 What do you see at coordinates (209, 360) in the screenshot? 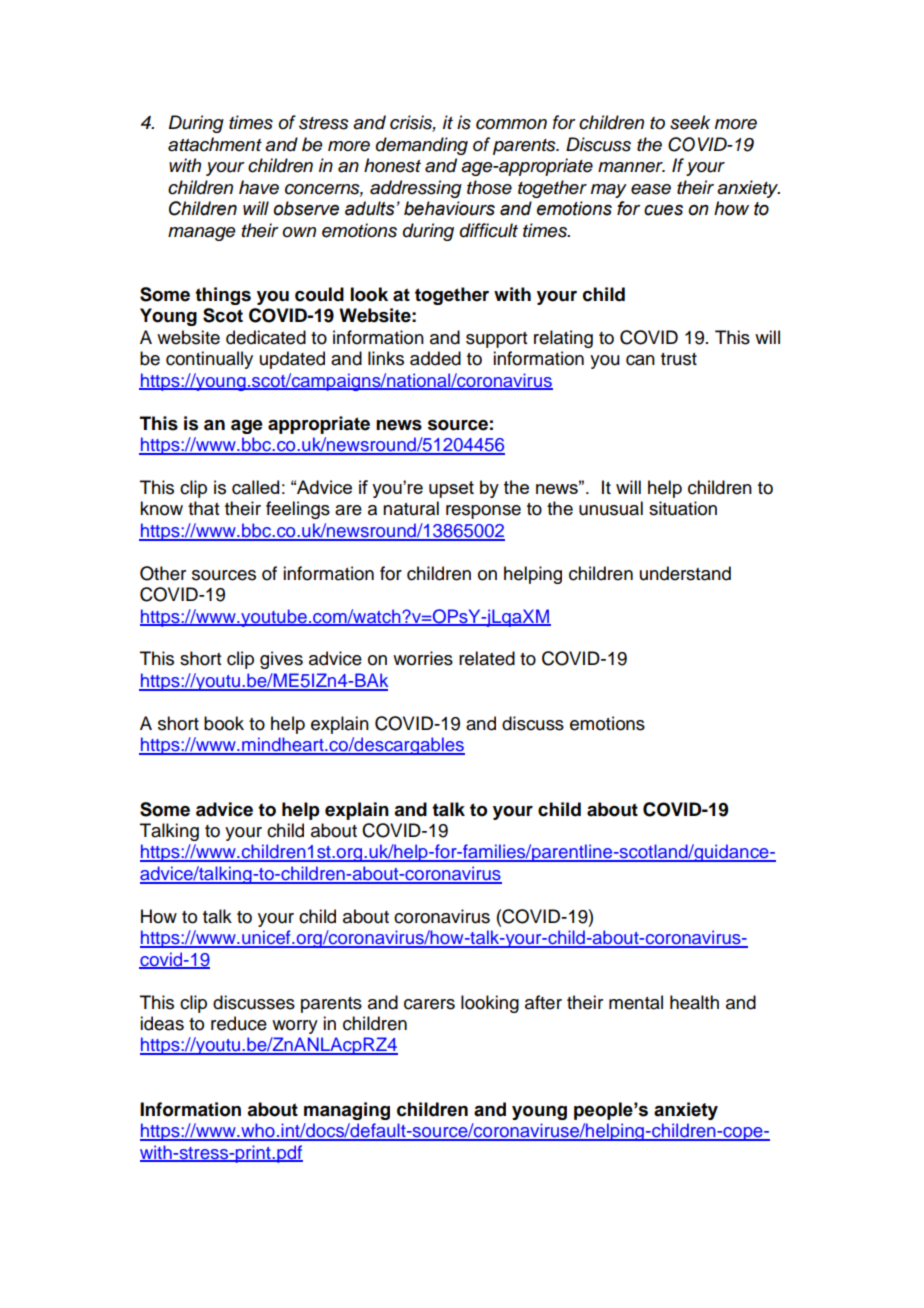
I see `continually` at bounding box center [209, 360].
